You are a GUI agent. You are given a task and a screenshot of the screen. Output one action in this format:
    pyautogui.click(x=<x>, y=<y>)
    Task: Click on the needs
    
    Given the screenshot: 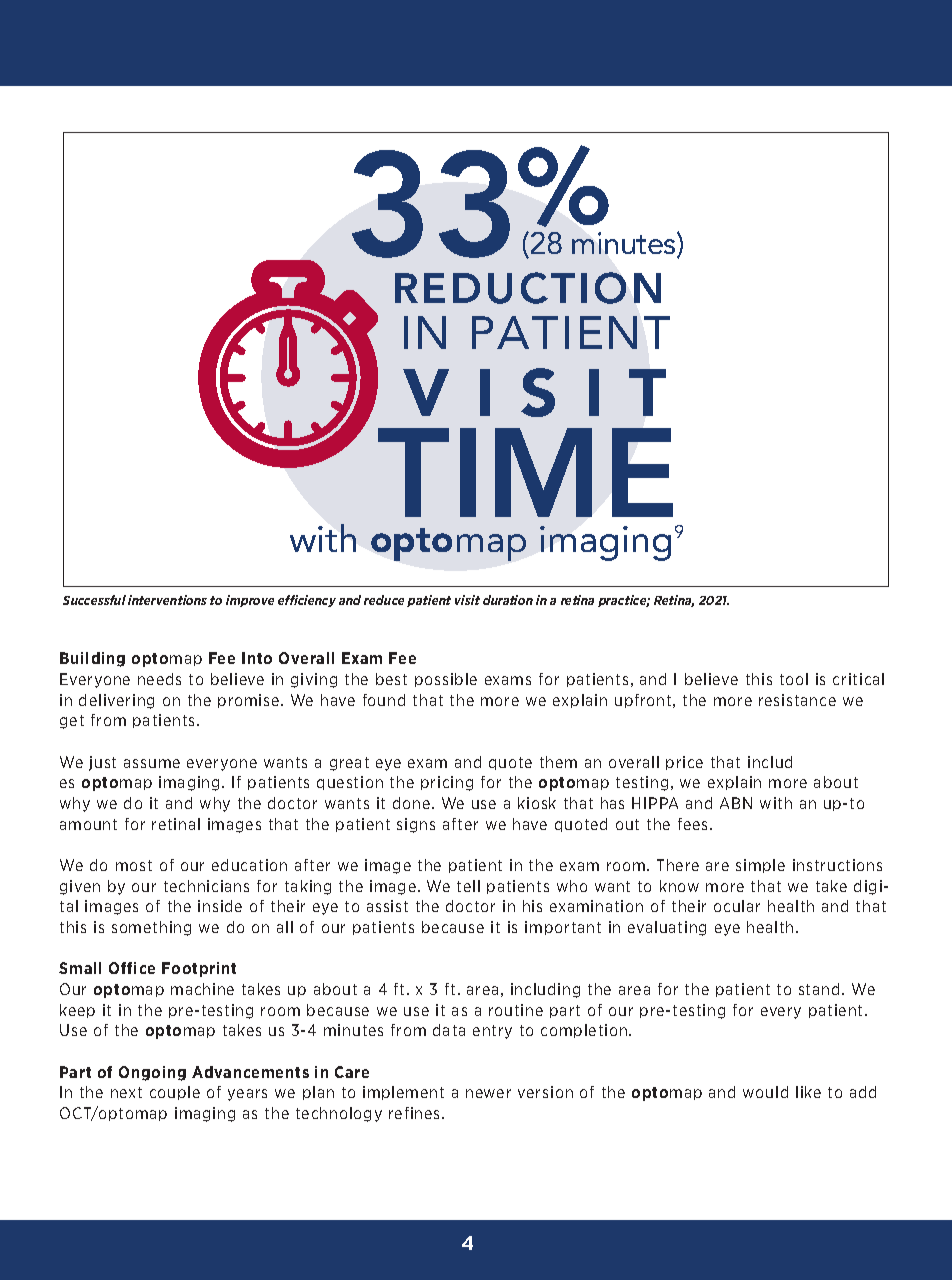 What is the action you would take?
    pyautogui.click(x=159, y=679)
